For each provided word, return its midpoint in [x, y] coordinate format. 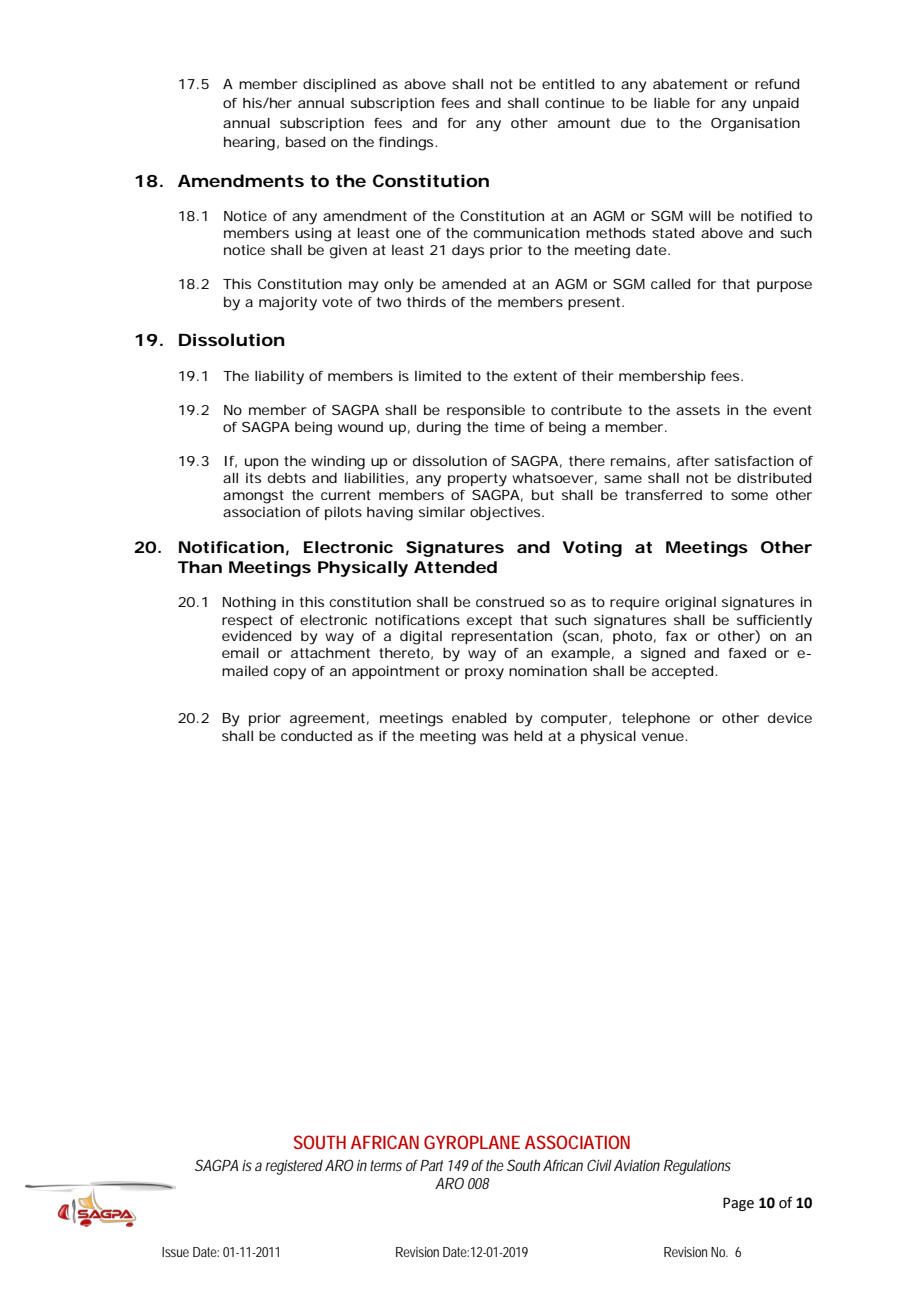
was [495, 737]
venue [664, 737]
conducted [316, 735]
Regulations [697, 1167]
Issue [175, 1252]
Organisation [755, 125]
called [670, 283]
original [690, 604]
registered [294, 1167]
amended [474, 284]
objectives [506, 514]
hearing [249, 144]
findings [407, 143]
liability [279, 378]
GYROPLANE [472, 1142]
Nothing [249, 604]
